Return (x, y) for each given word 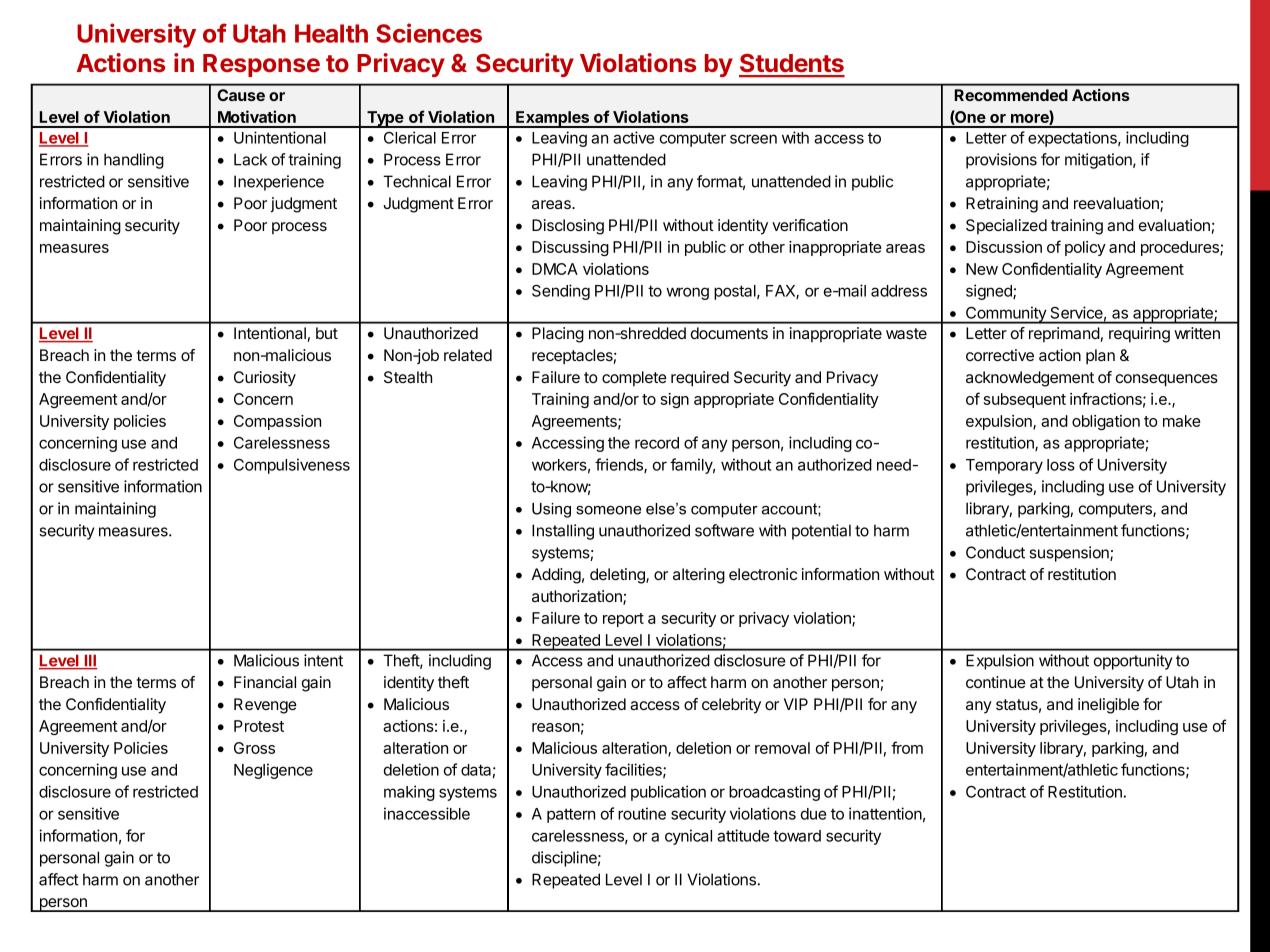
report (623, 620)
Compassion (277, 422)
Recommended (1011, 95)
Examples (553, 119)
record (657, 443)
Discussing (570, 248)
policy (1085, 248)
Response (261, 65)
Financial (265, 682)
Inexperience (279, 183)
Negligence (273, 771)
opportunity (1133, 662)
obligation (1106, 422)
